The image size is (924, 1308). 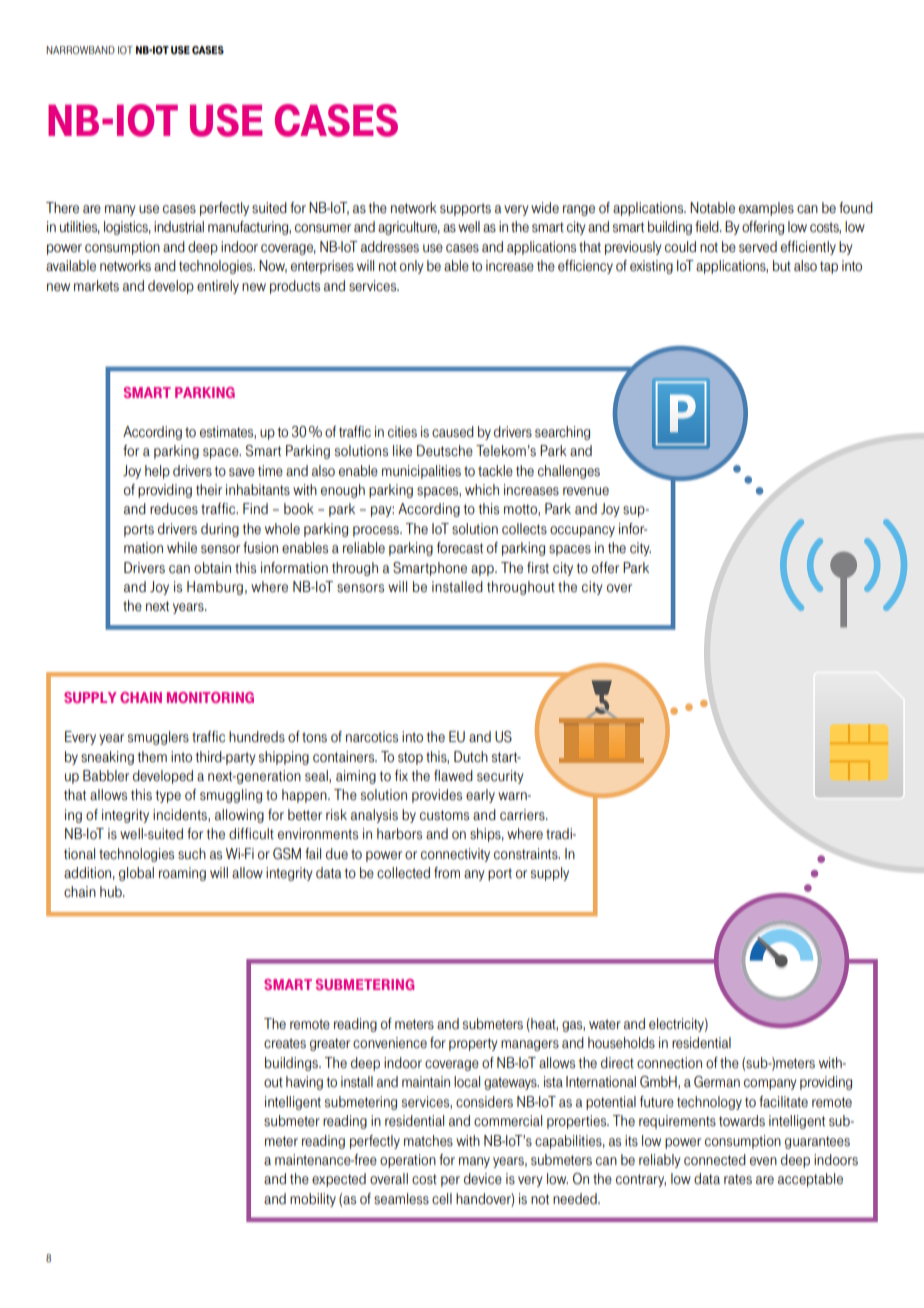 What do you see at coordinates (605, 1024) in the image?
I see `water` at bounding box center [605, 1024].
